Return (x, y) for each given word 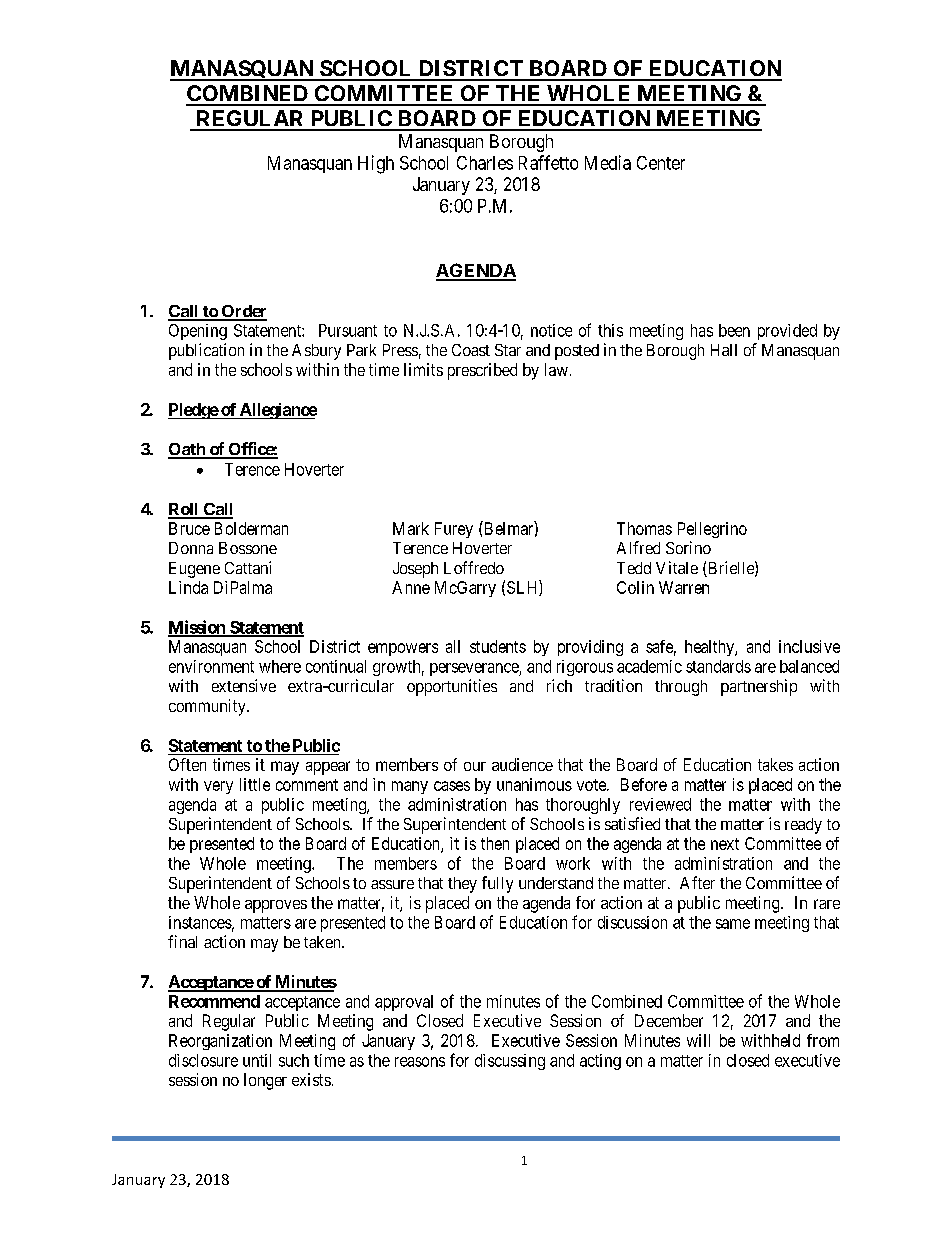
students (498, 646)
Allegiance (277, 411)
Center (661, 163)
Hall (724, 350)
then (495, 843)
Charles (485, 163)
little (255, 784)
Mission (197, 628)
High (376, 164)
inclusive (809, 646)
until (257, 1060)
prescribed (482, 371)
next (725, 844)
